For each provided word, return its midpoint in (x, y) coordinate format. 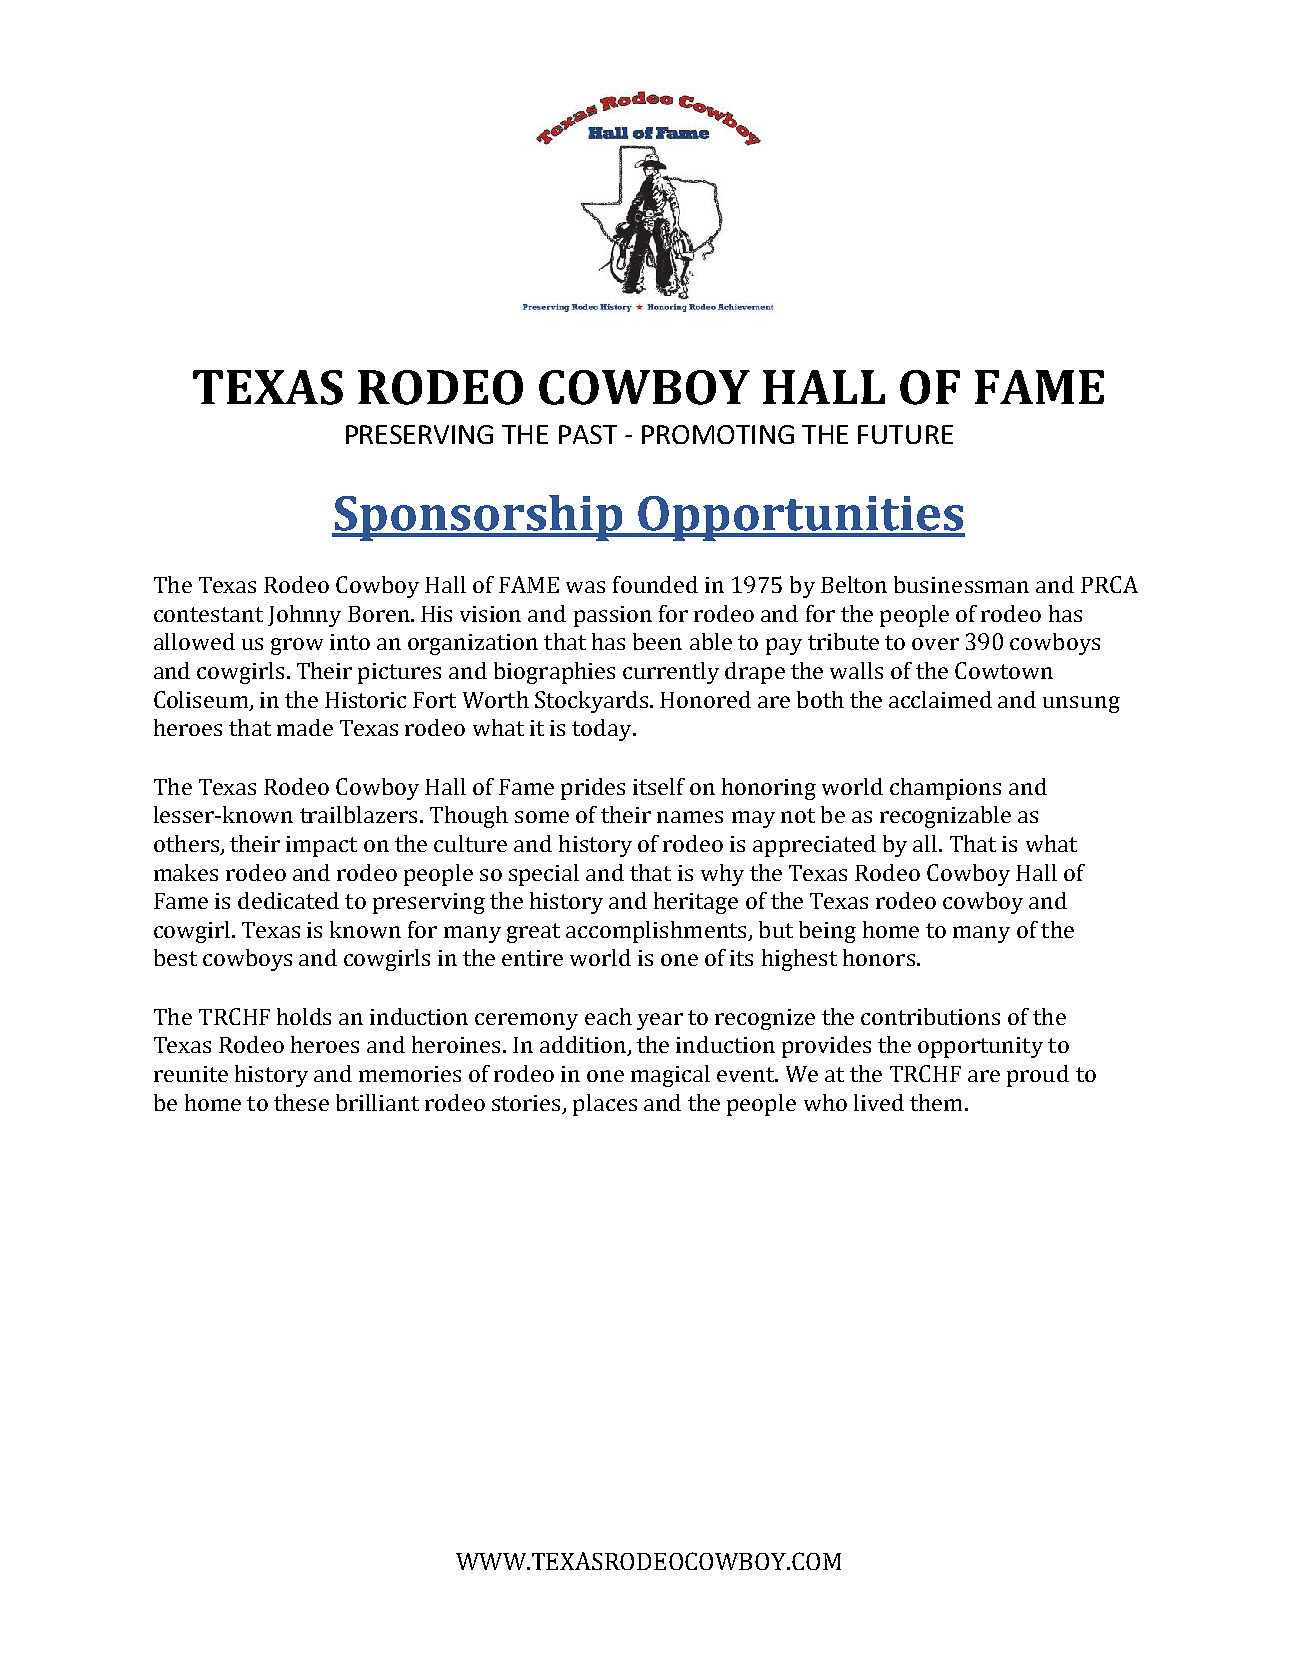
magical (670, 1076)
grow (297, 646)
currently (671, 673)
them (936, 1102)
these (301, 1102)
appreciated (814, 846)
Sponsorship (478, 518)
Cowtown (1004, 670)
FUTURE (905, 434)
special (544, 875)
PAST (588, 434)
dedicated (288, 900)
